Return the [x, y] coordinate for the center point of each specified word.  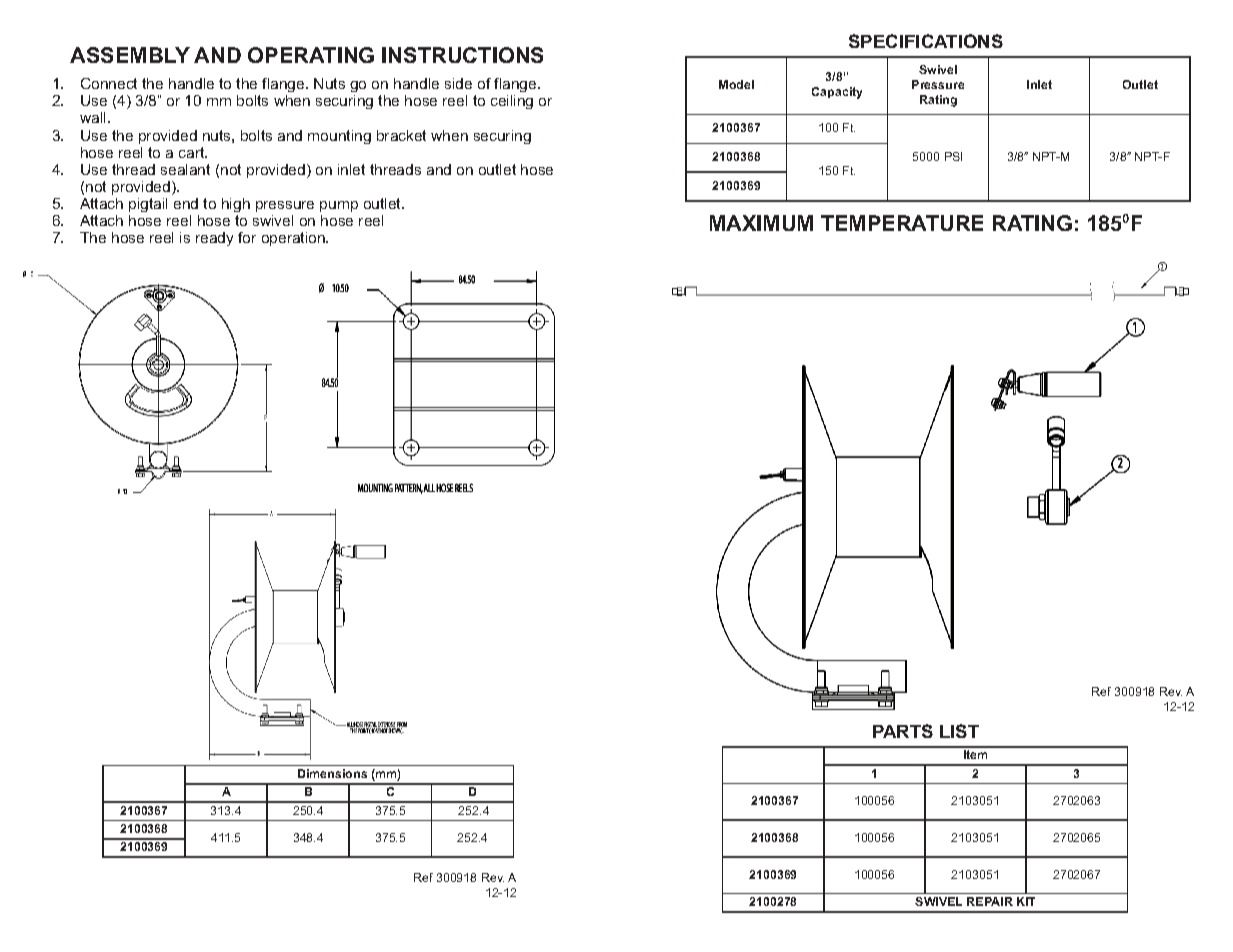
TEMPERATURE [902, 223]
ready [214, 239]
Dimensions [332, 773]
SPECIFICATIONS [926, 41]
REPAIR [990, 901]
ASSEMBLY [130, 55]
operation [294, 239]
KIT [1026, 901]
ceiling [512, 102]
